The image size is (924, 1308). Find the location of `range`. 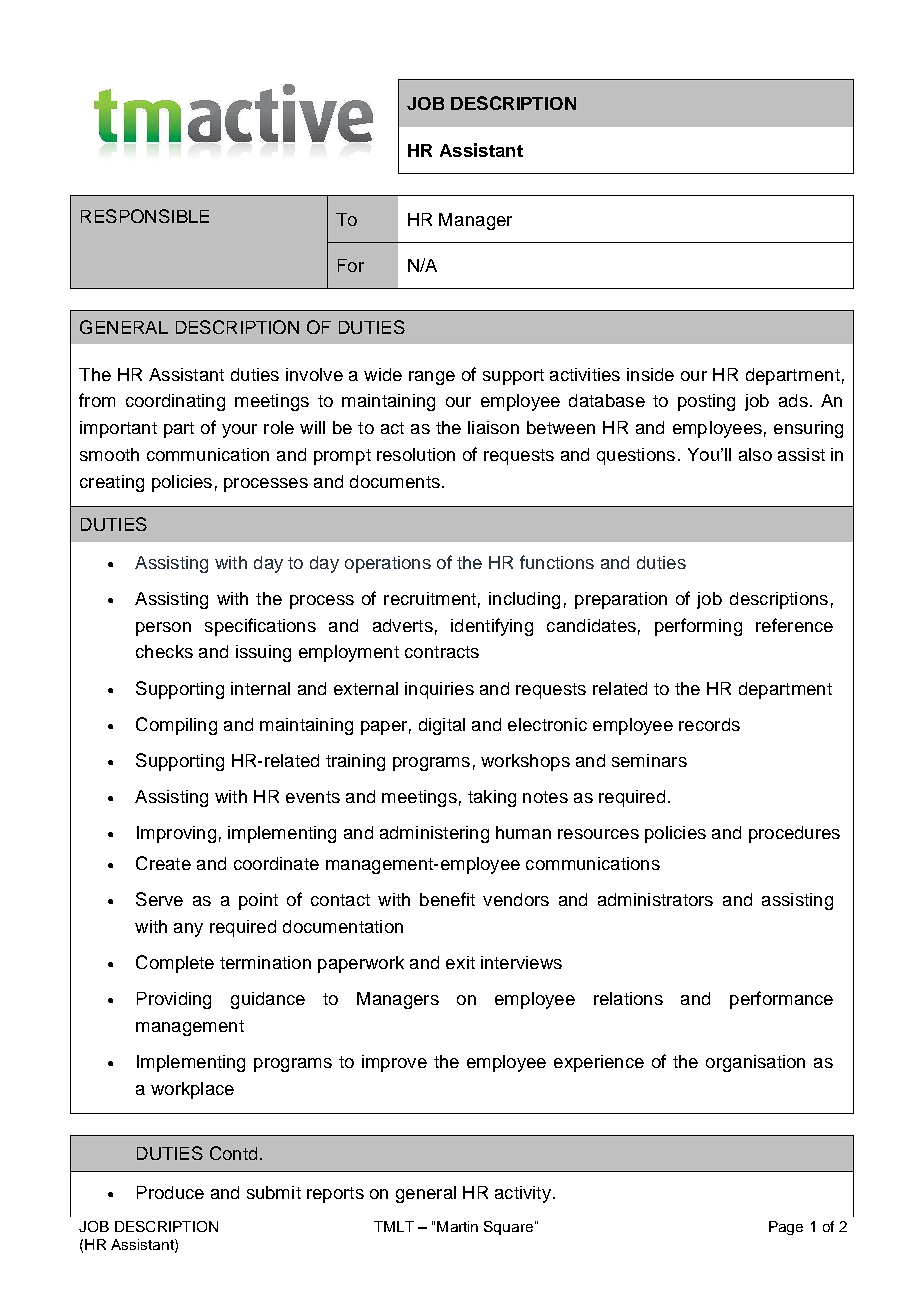

range is located at coordinates (432, 378).
